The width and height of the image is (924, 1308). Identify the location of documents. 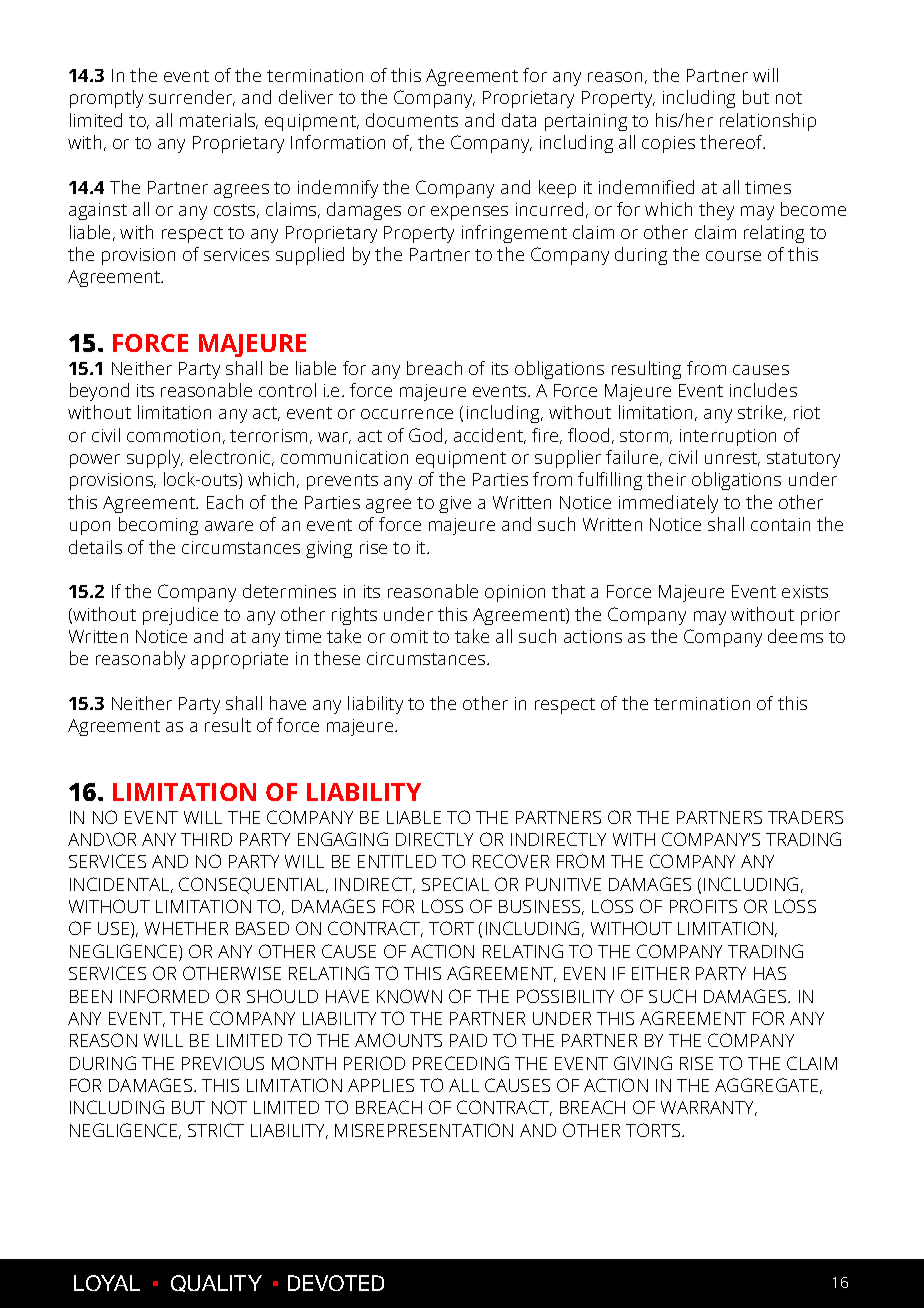
(412, 120).
